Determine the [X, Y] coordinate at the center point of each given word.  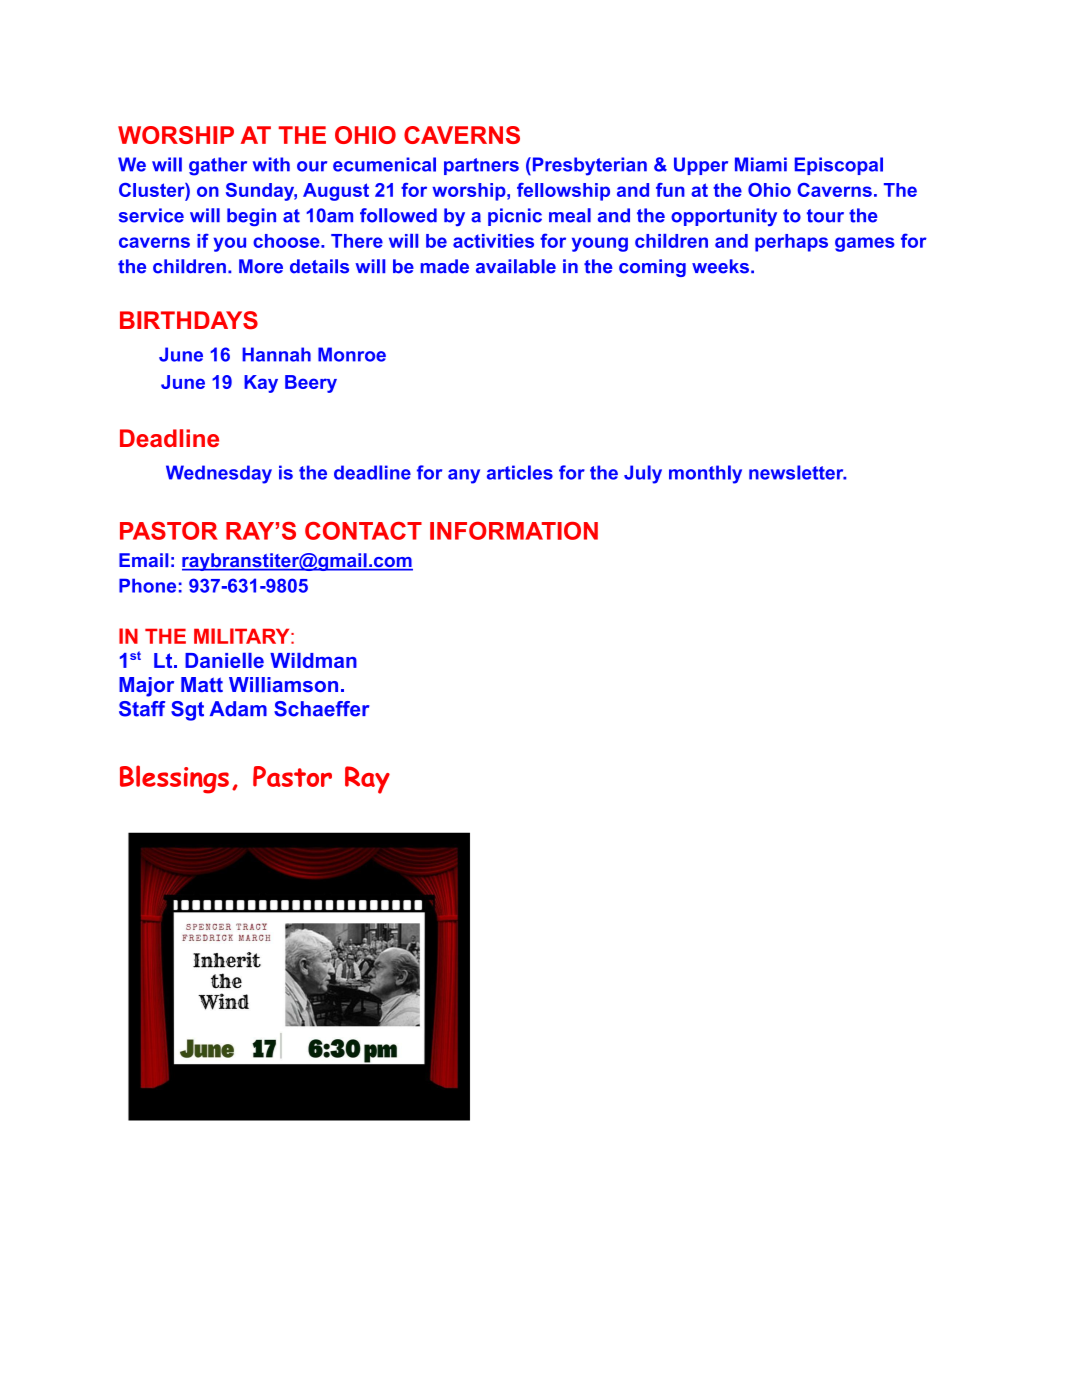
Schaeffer [322, 709]
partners [481, 166]
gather [218, 166]
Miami [761, 164]
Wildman [313, 660]
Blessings [174, 779]
